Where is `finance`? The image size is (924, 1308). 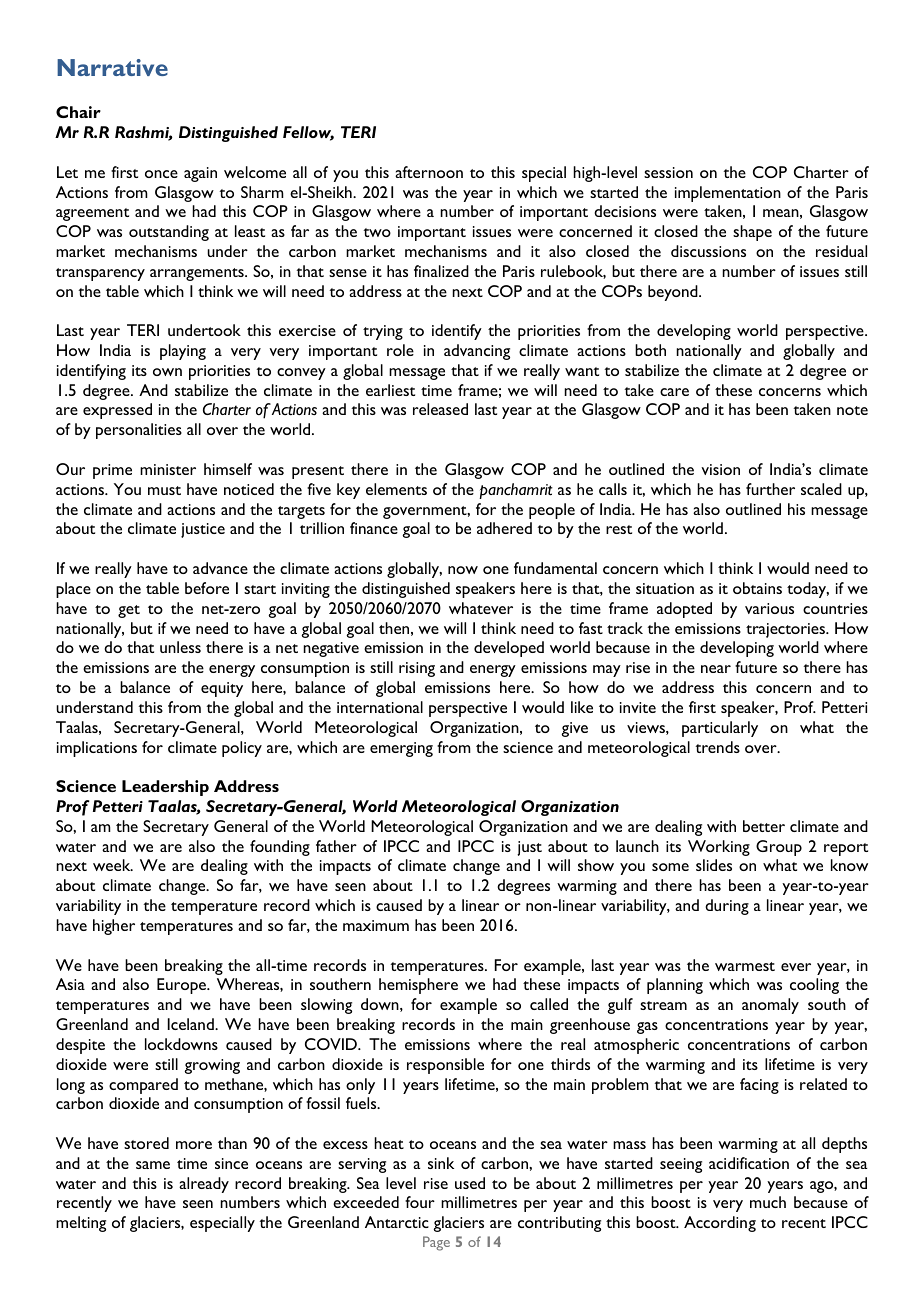 finance is located at coordinates (374, 528).
